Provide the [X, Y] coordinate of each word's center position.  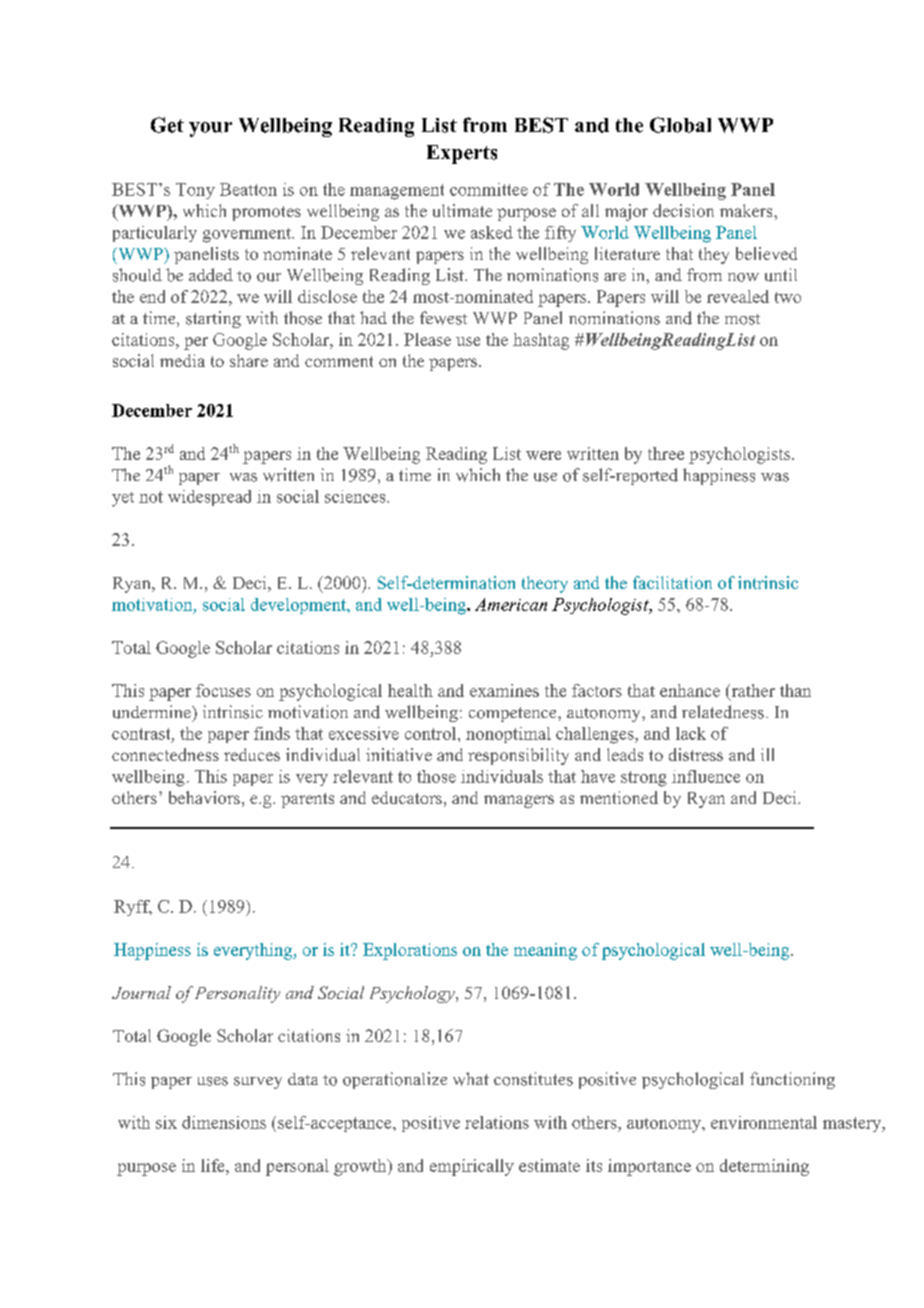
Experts [462, 154]
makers [747, 210]
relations [497, 1122]
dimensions [224, 1122]
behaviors [204, 797]
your [210, 129]
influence [706, 776]
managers [519, 801]
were [543, 455]
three [666, 453]
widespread [209, 498]
